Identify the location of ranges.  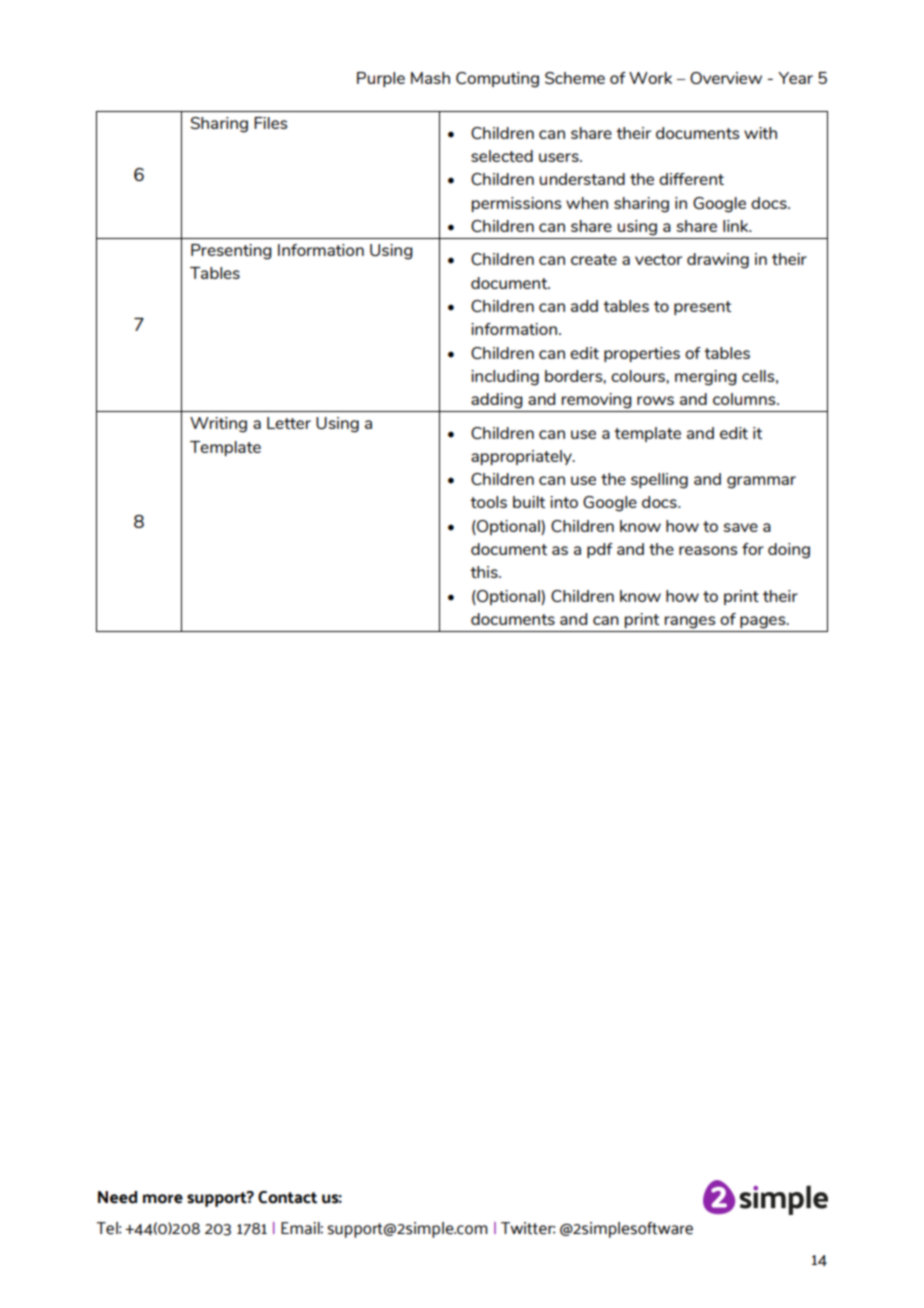
(690, 622).
